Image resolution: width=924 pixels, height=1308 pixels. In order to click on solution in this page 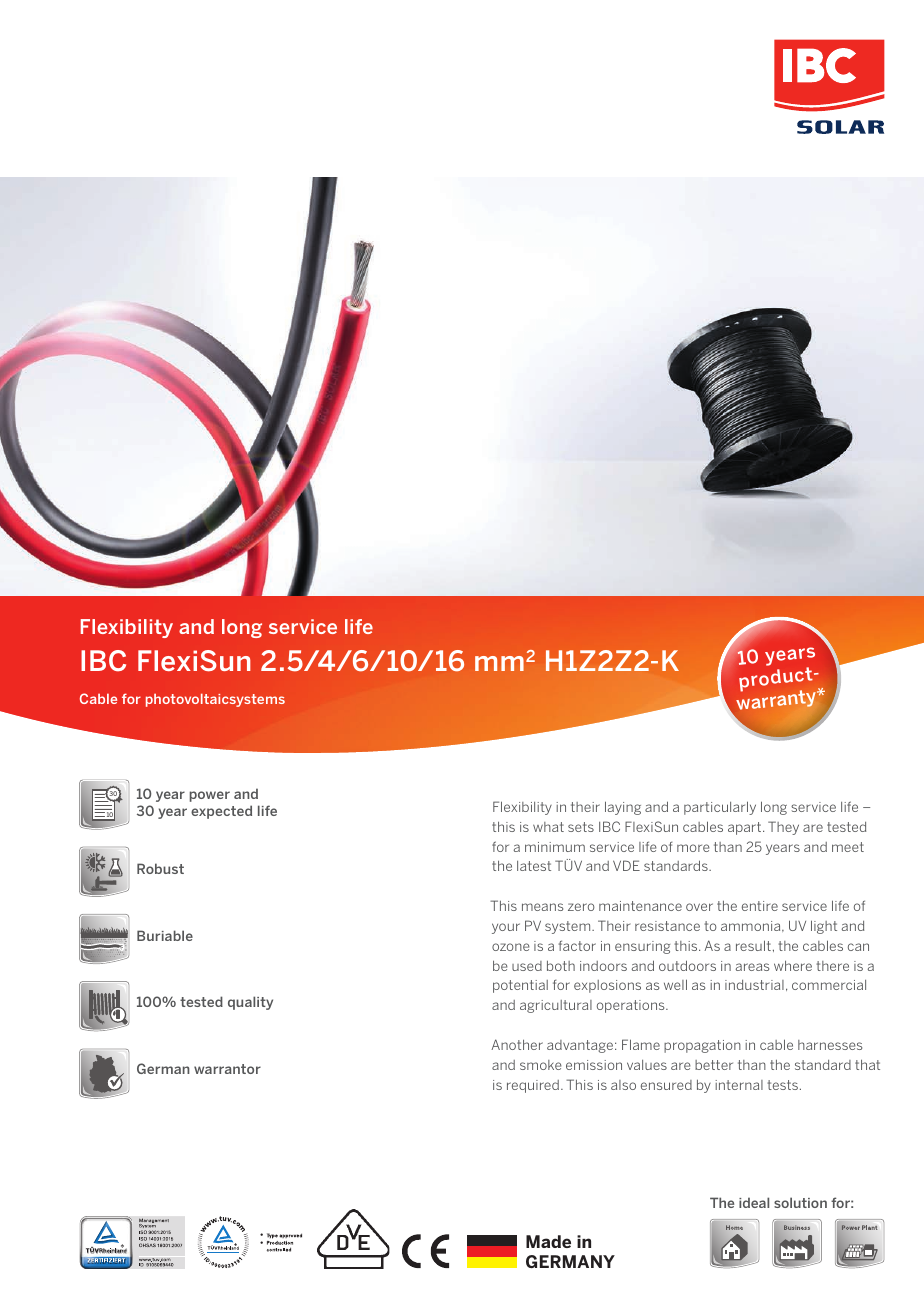, I will do `click(800, 1202)`.
